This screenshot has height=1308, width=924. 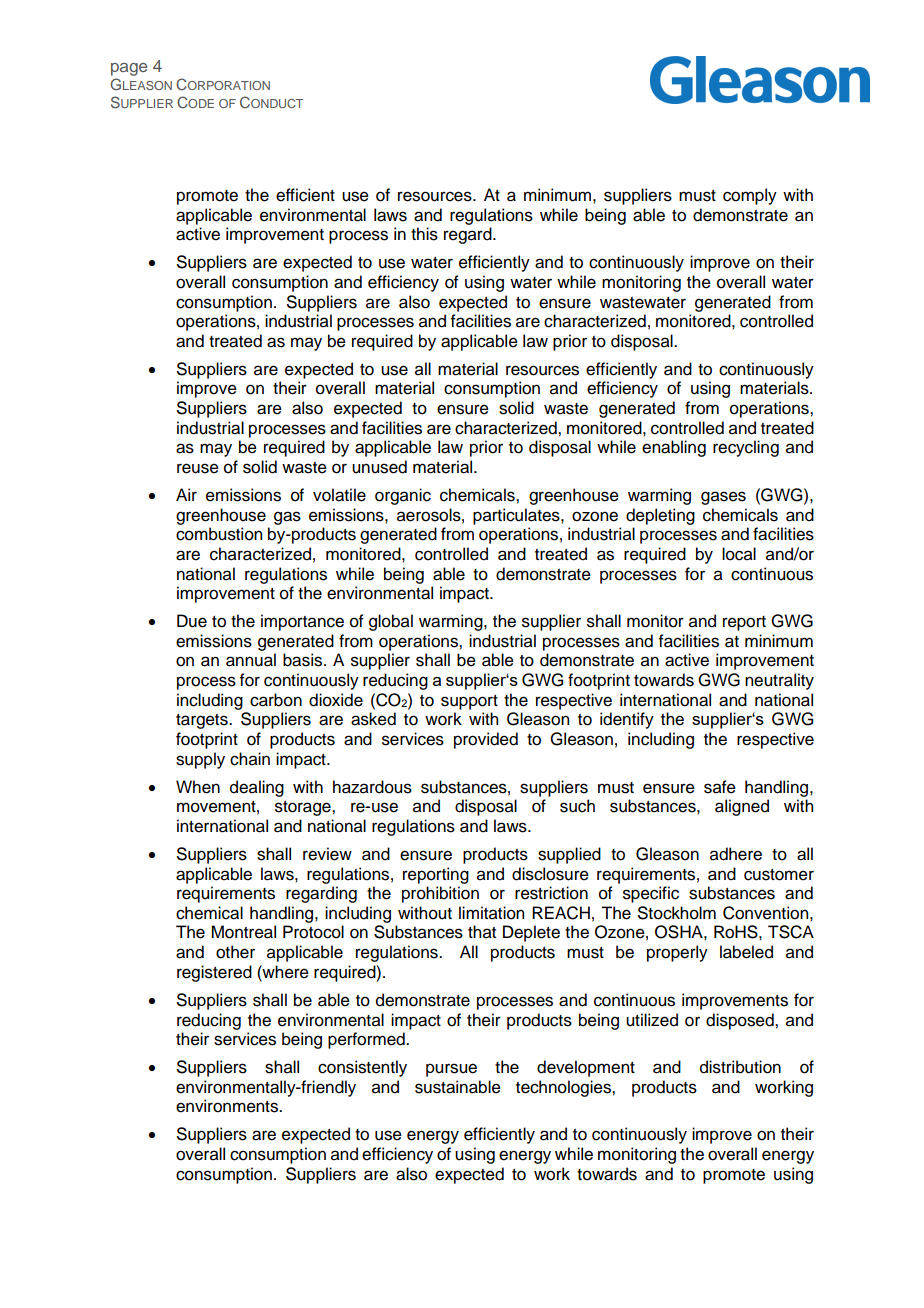 What do you see at coordinates (228, 1106) in the screenshot?
I see `environments` at bounding box center [228, 1106].
